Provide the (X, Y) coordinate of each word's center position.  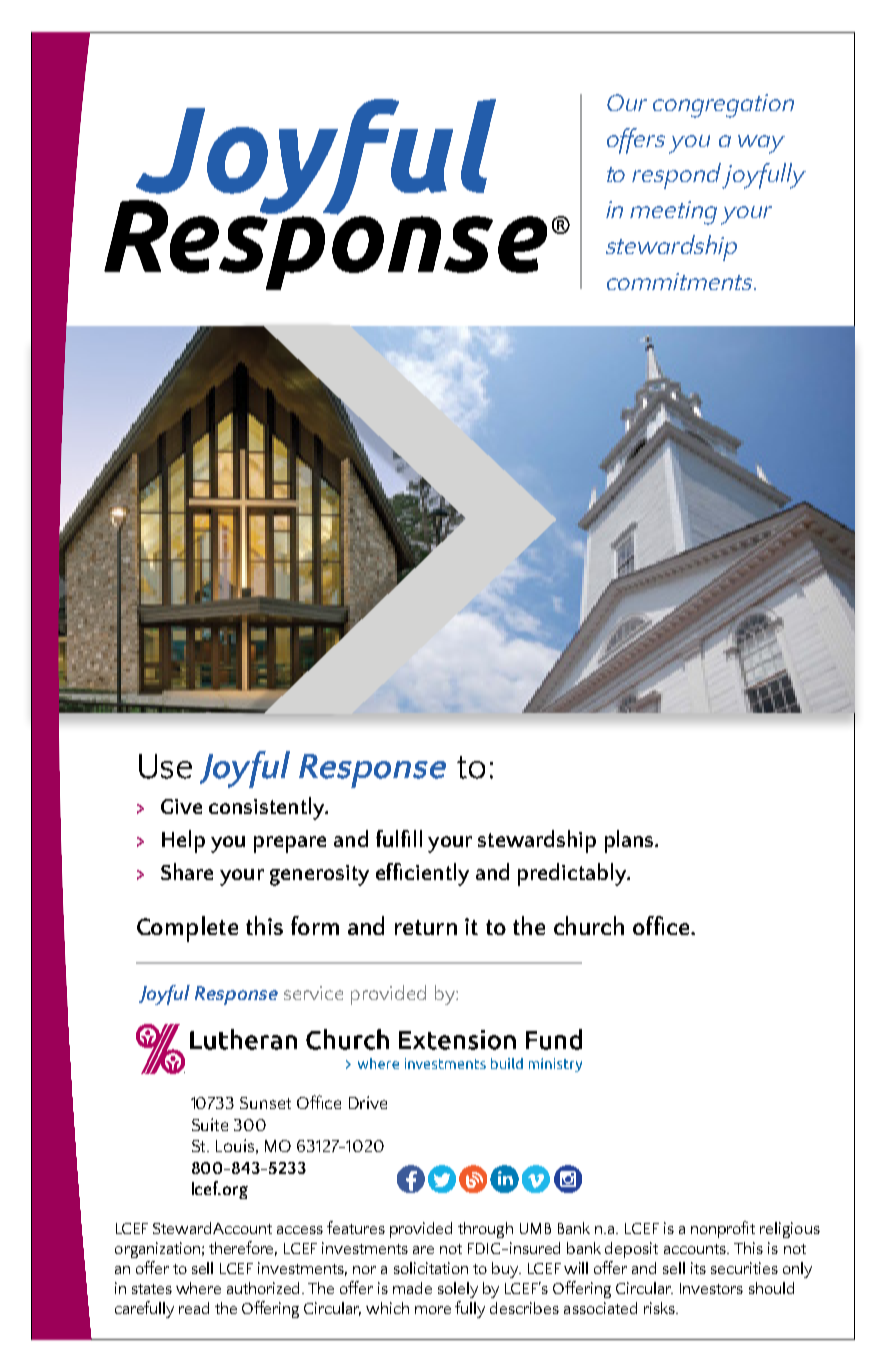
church (589, 925)
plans (630, 841)
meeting (673, 213)
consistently (268, 808)
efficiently (422, 874)
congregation (723, 106)
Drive (368, 1102)
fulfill (399, 838)
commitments (681, 281)
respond (677, 176)
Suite (210, 1124)
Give (181, 806)
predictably (573, 874)
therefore (243, 1248)
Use (165, 766)
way (761, 144)
